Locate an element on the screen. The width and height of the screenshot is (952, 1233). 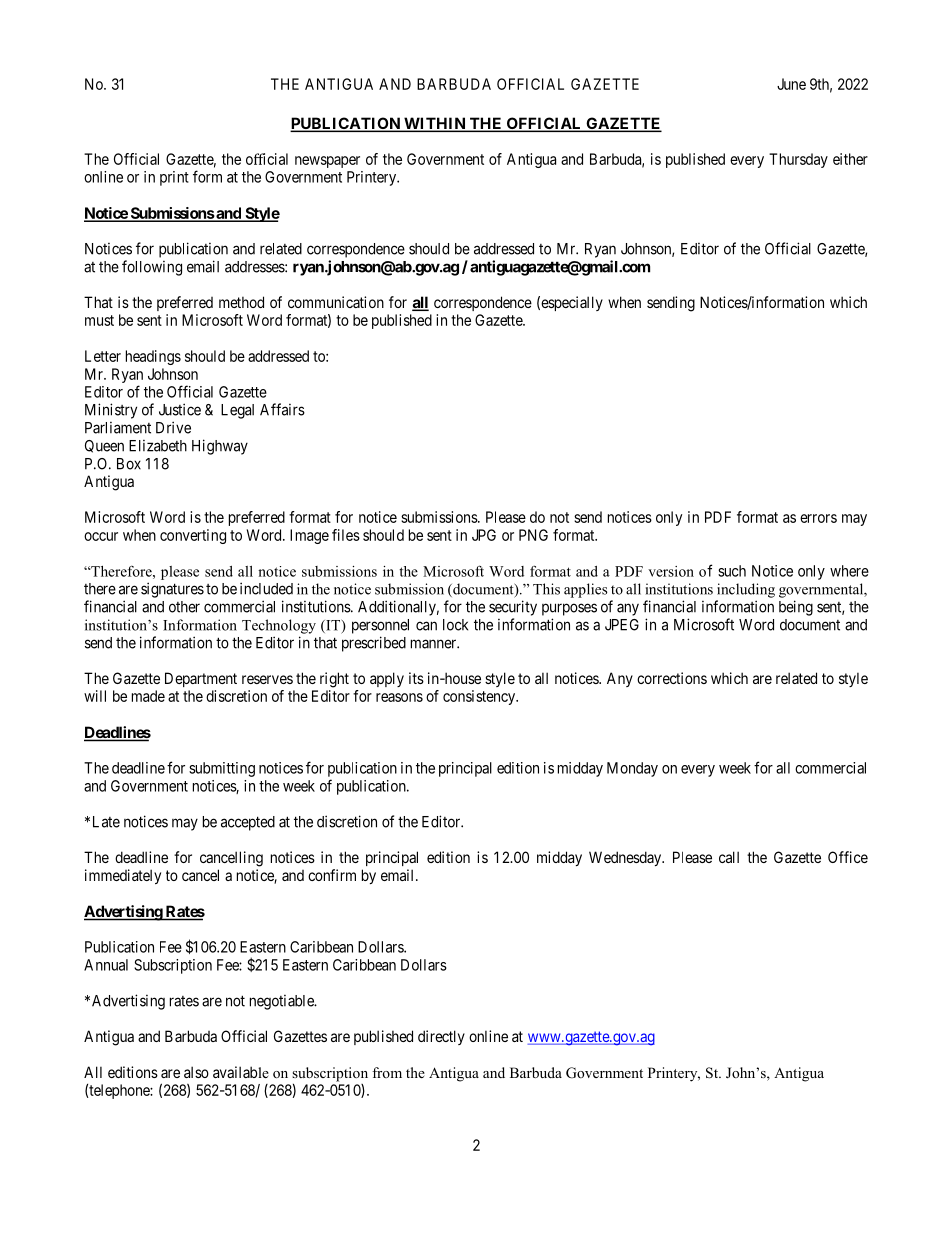
signatures is located at coordinates (172, 590).
